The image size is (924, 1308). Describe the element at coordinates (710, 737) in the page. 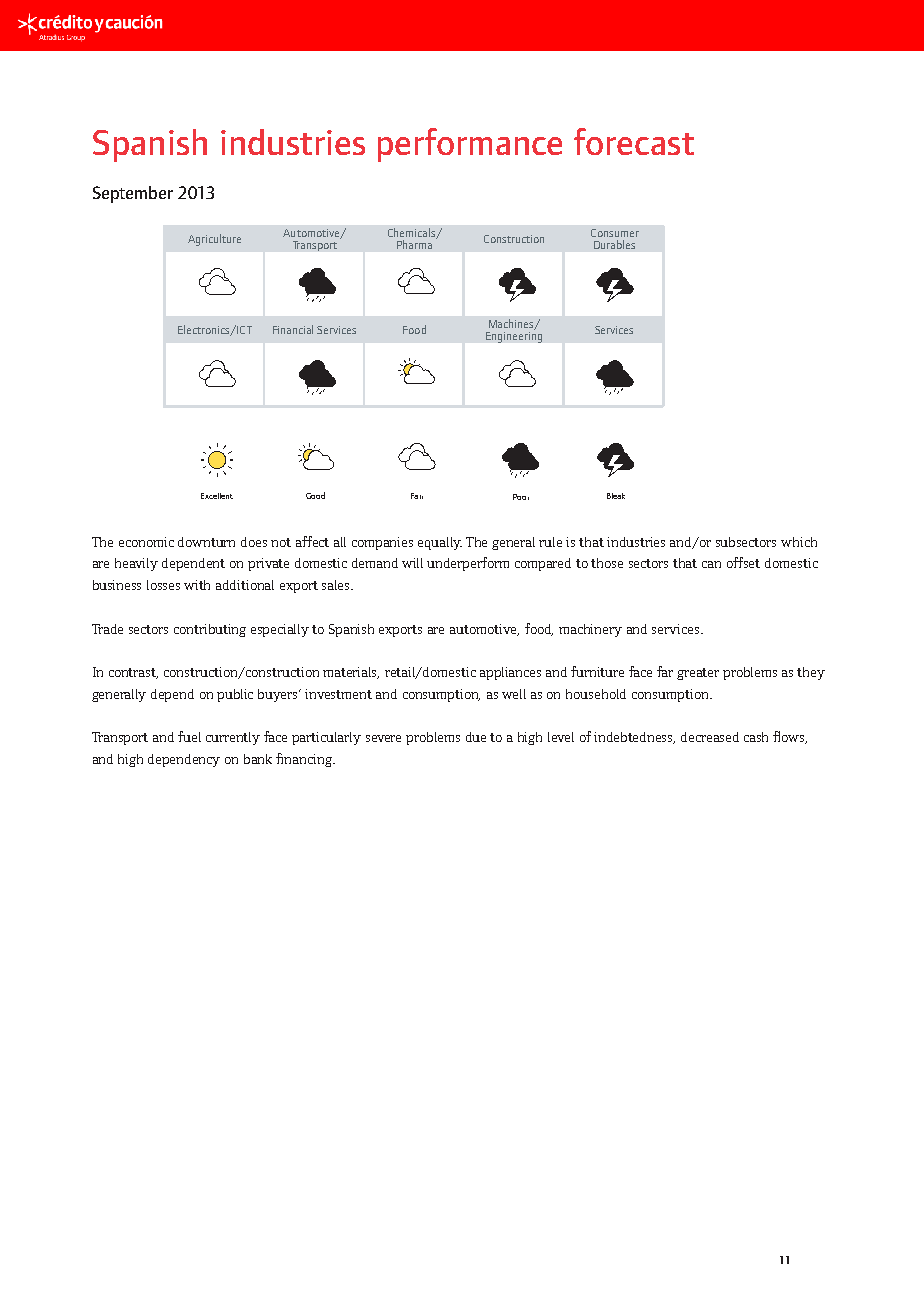

I see `decreased` at that location.
